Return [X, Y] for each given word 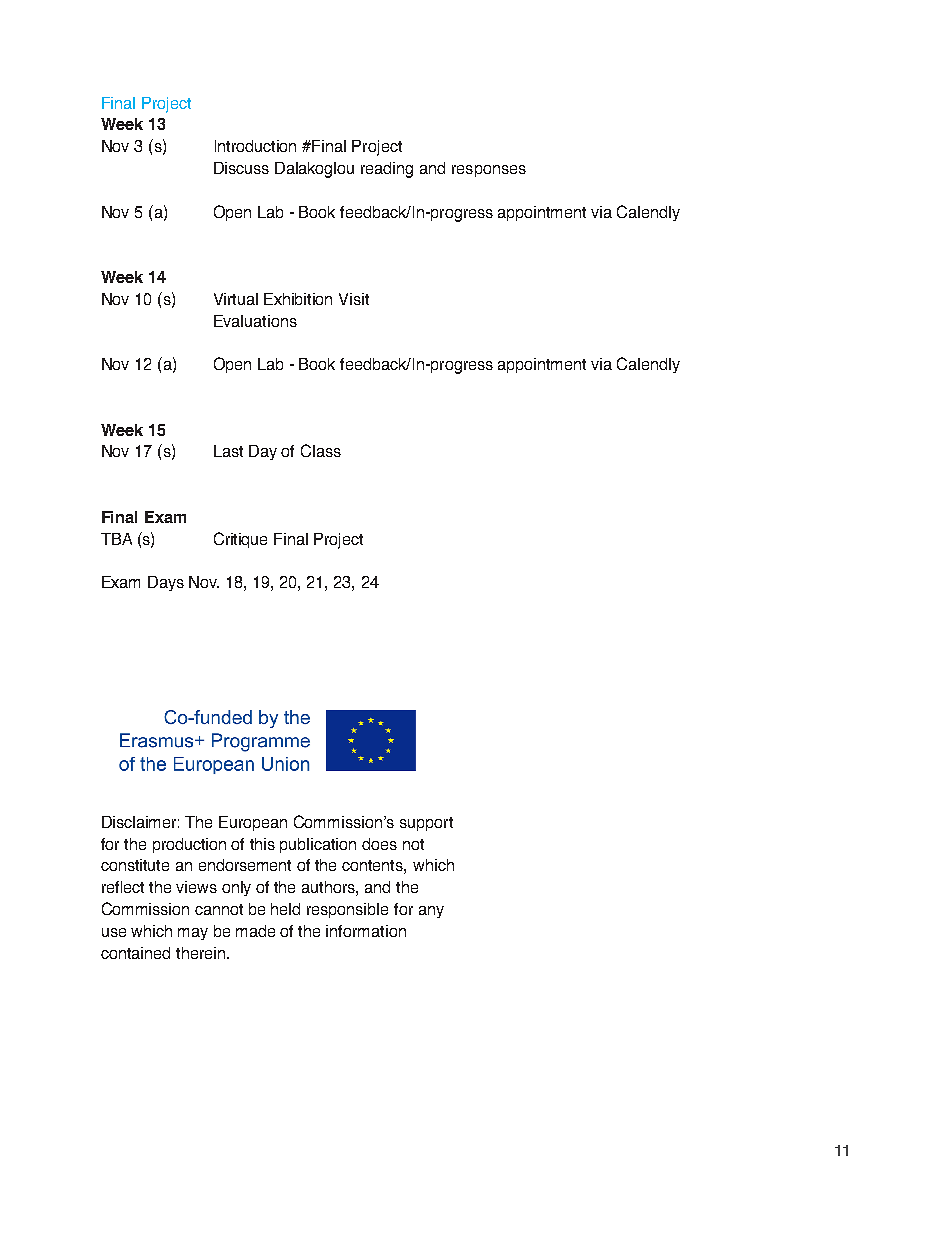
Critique [240, 540]
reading [387, 170]
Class [321, 450]
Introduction [255, 146]
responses [489, 171]
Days [166, 583]
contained [135, 953]
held [285, 909]
